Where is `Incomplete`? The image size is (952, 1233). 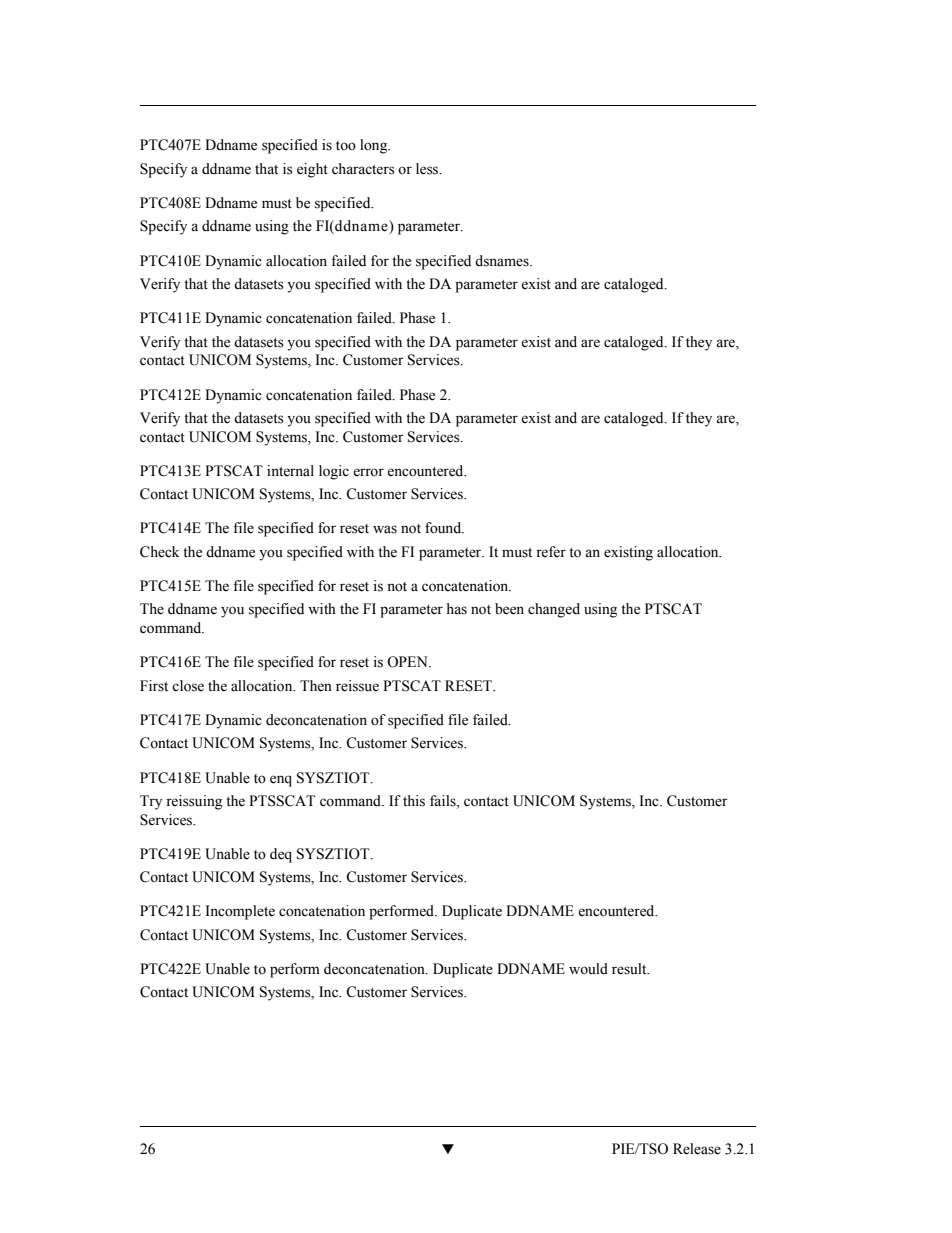 Incomplete is located at coordinates (240, 912).
